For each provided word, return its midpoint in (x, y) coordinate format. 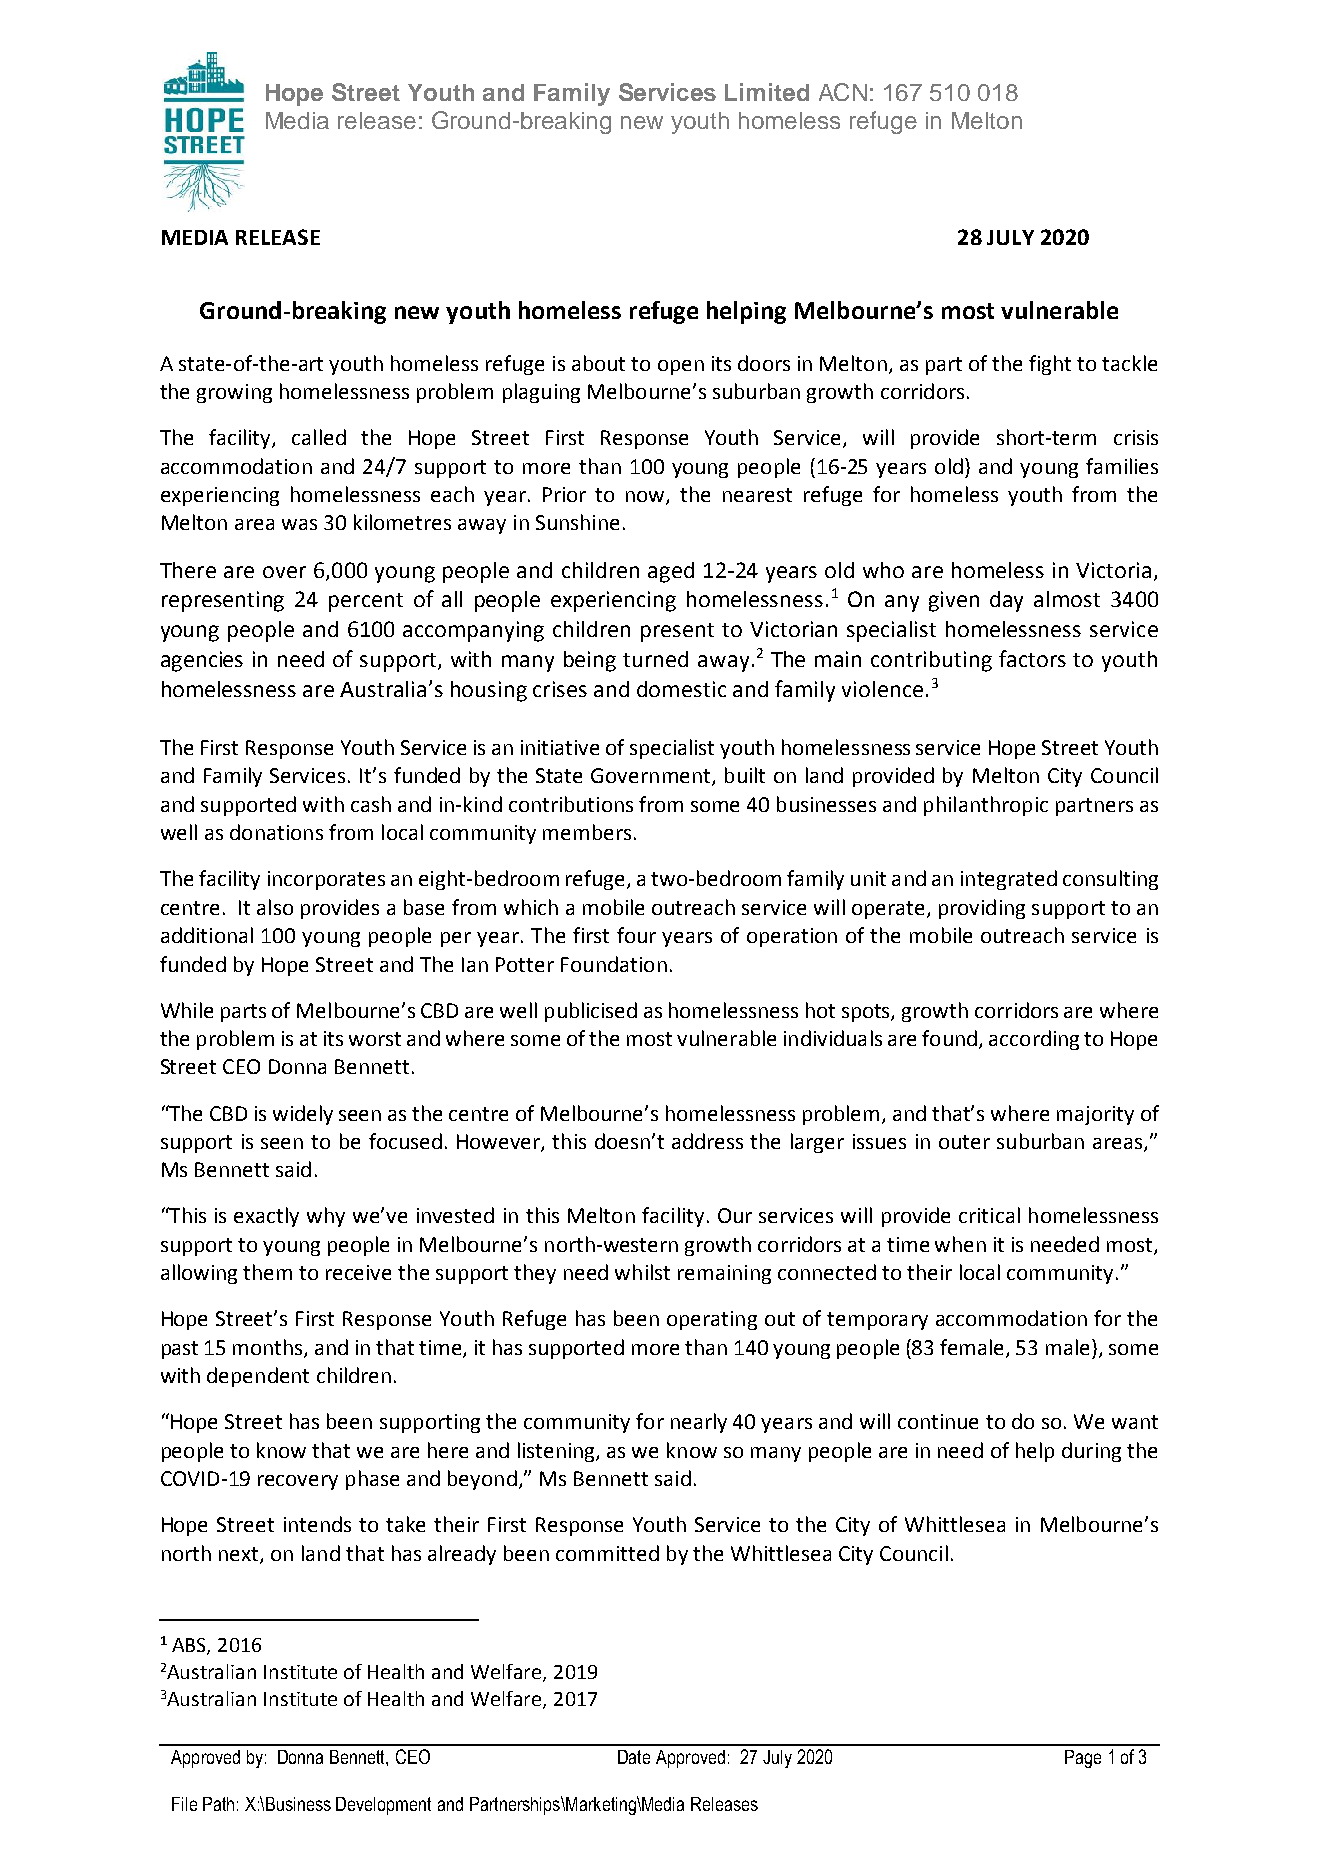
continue (938, 1421)
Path (218, 1804)
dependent (258, 1377)
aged (671, 572)
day (1006, 601)
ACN (843, 92)
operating (712, 1320)
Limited (767, 92)
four (636, 935)
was (299, 524)
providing (982, 909)
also (275, 907)
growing (234, 393)
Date (634, 1757)
